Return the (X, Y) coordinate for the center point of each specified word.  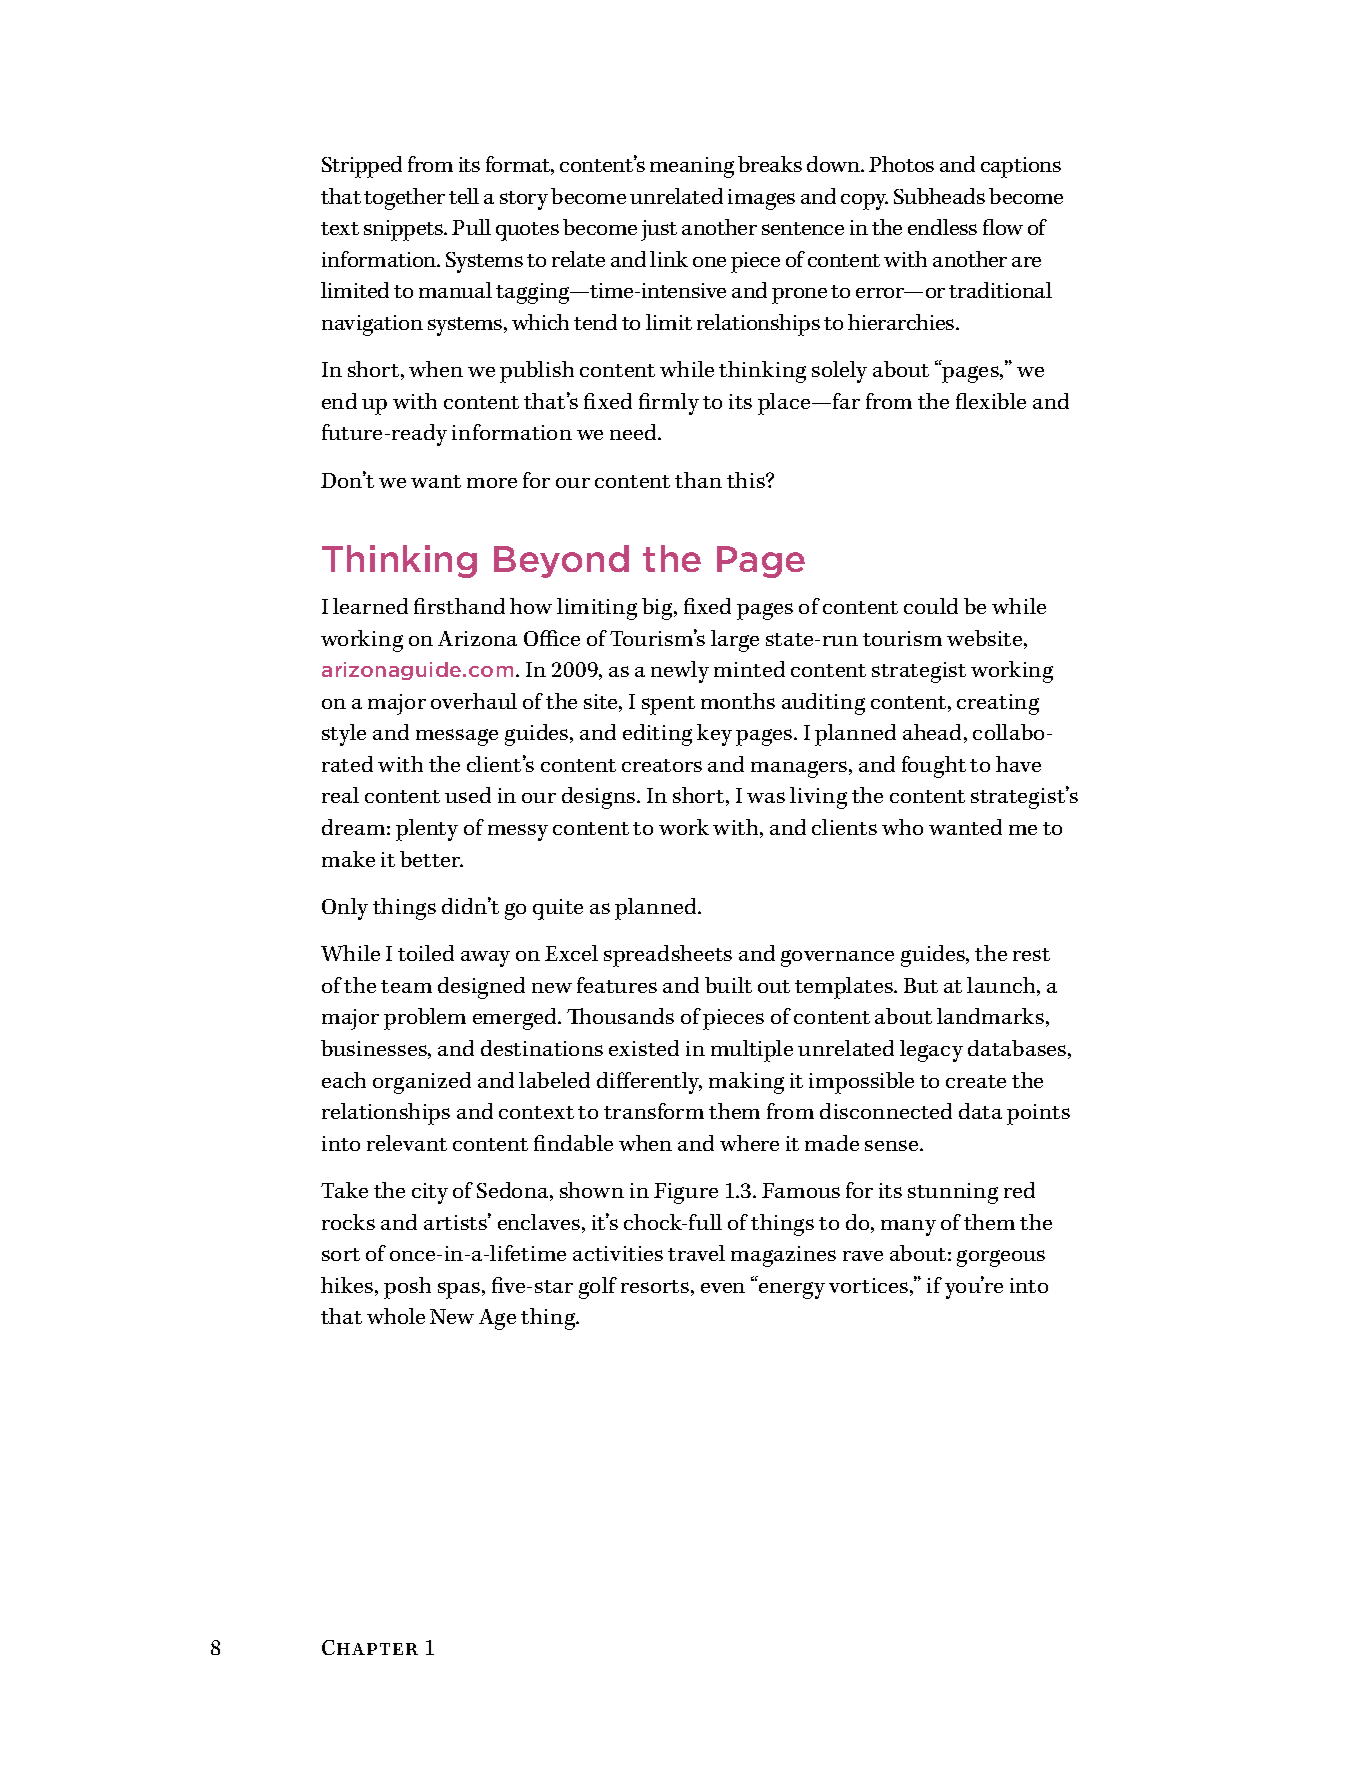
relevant (407, 1143)
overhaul (474, 701)
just (659, 230)
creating (998, 704)
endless (942, 227)
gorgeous (1001, 1258)
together (404, 199)
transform (654, 1111)
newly (680, 672)
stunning (953, 1193)
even (723, 1288)
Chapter (370, 1647)
